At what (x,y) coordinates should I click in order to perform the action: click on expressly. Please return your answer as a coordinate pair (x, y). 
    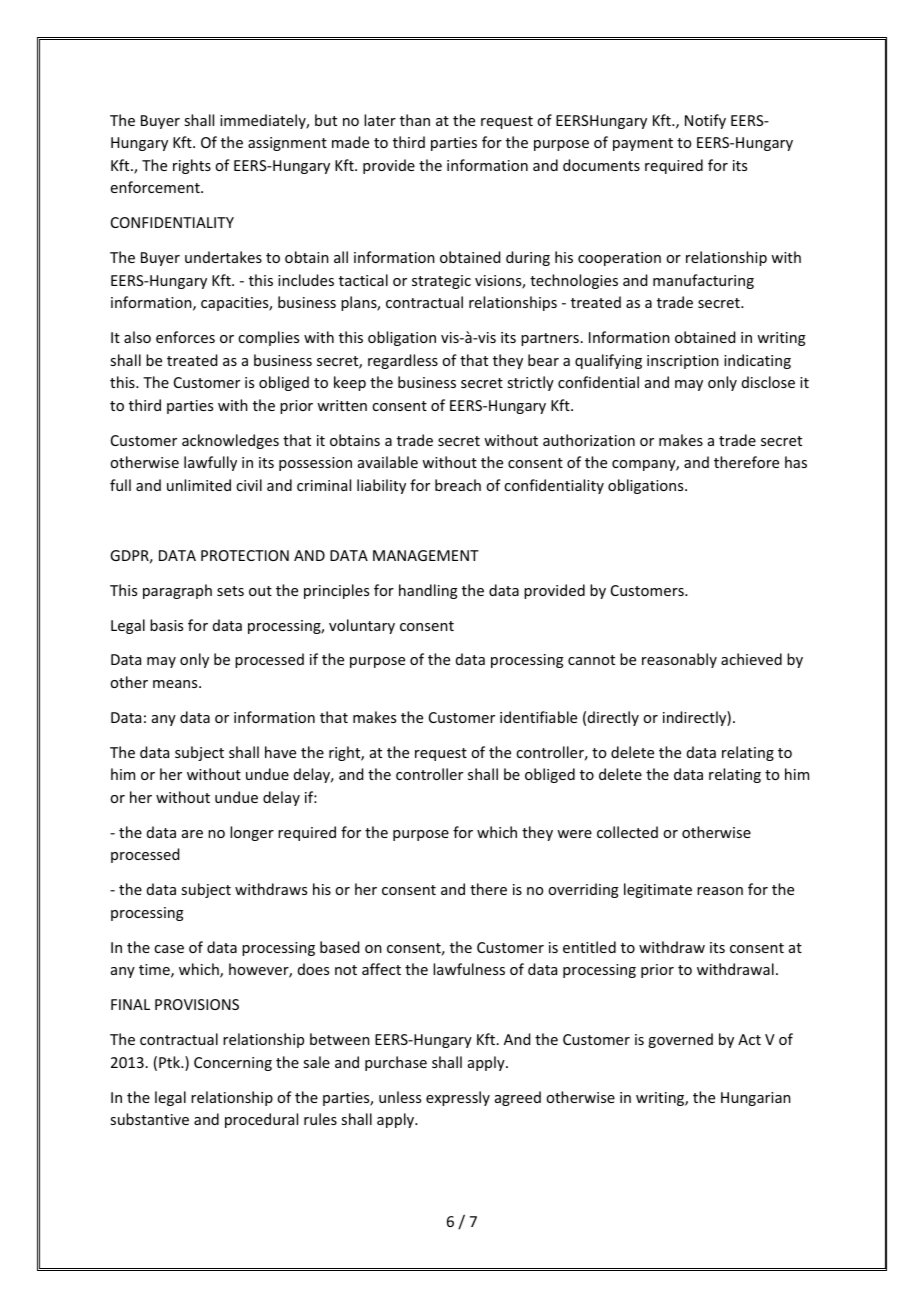
    Looking at the image, I should click on (458, 1098).
